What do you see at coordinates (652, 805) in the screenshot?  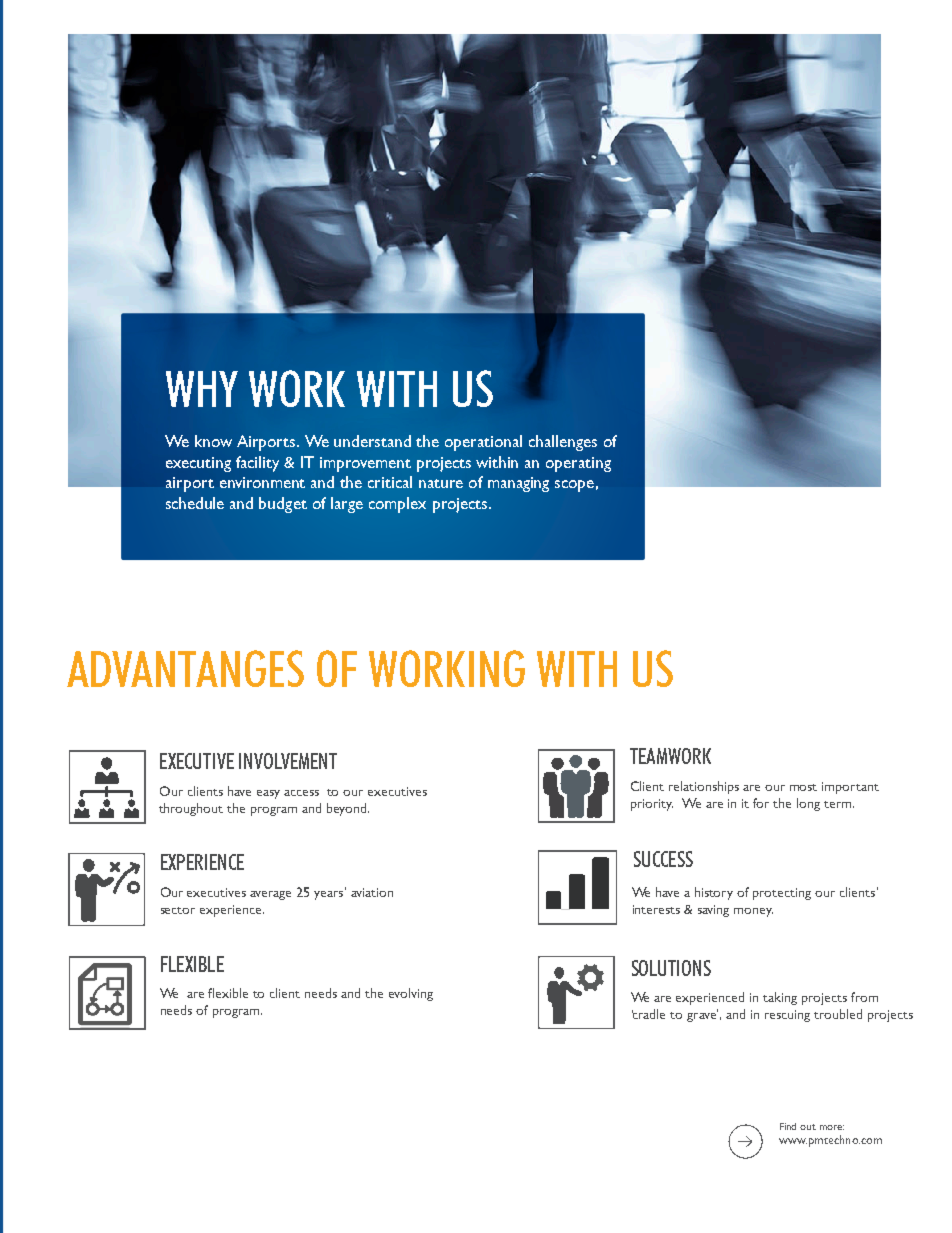 I see `priority` at bounding box center [652, 805].
